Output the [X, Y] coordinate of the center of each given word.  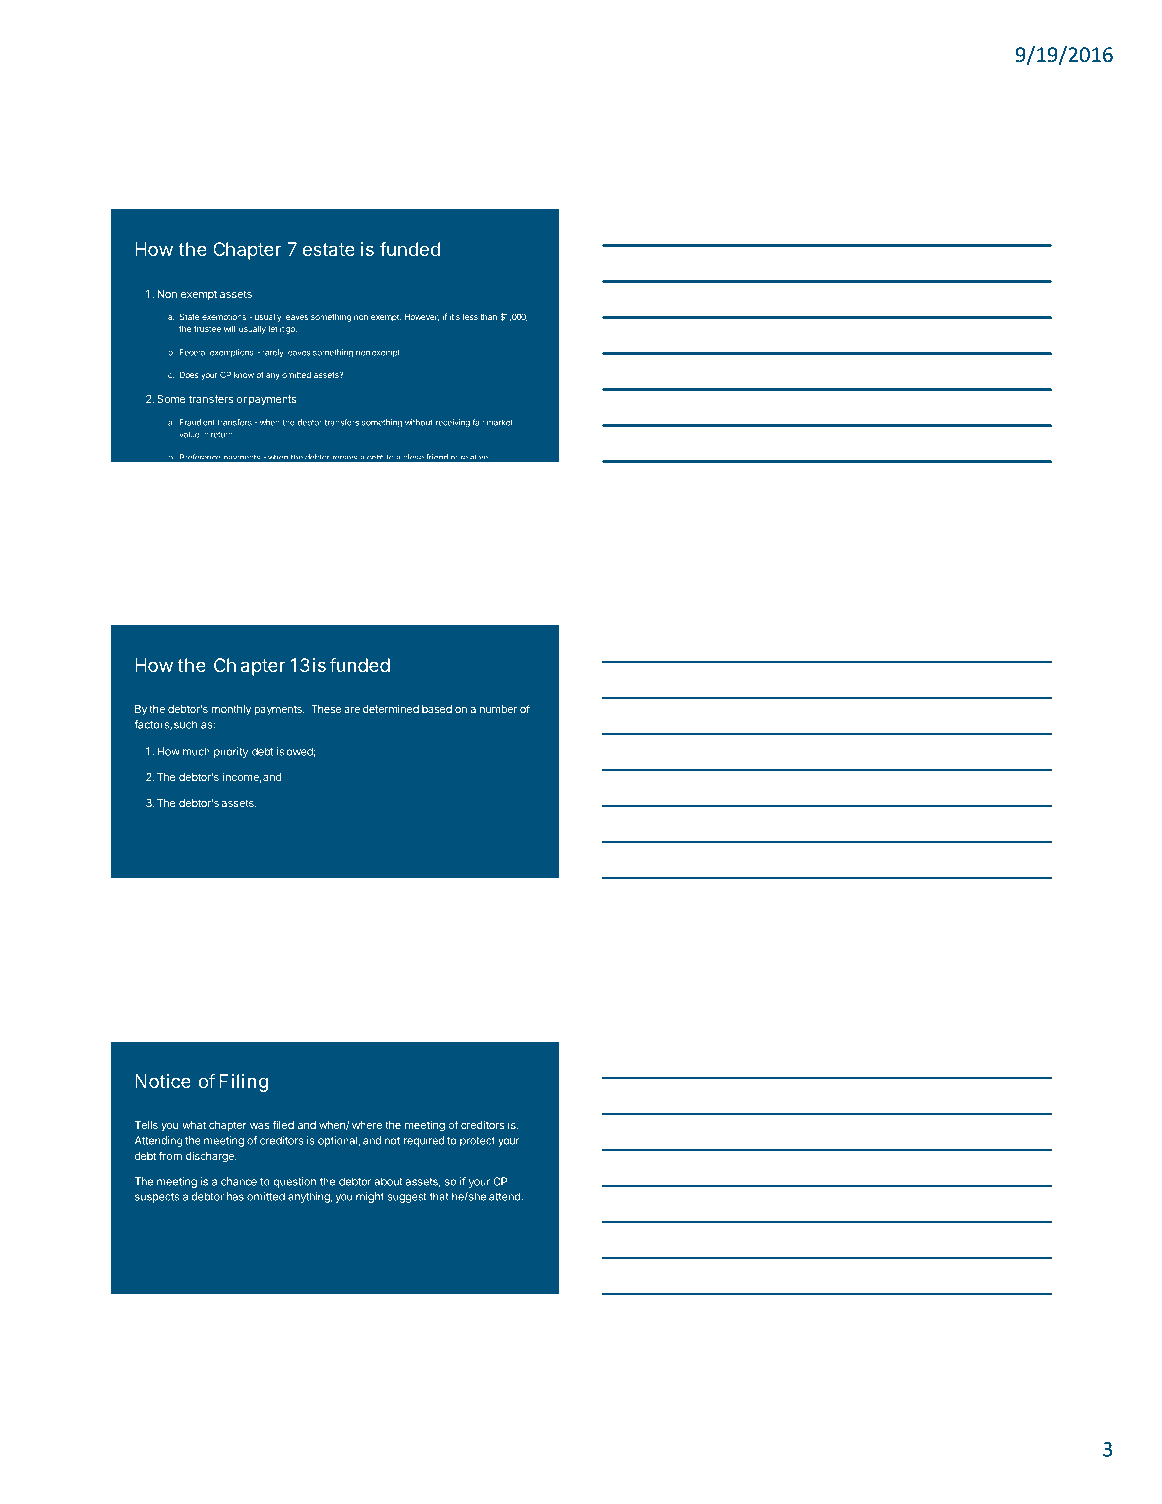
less [470, 317]
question [295, 1182]
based [437, 709]
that [439, 1196]
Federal [193, 352]
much [196, 751]
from [170, 1155]
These [326, 709]
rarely [273, 353]
